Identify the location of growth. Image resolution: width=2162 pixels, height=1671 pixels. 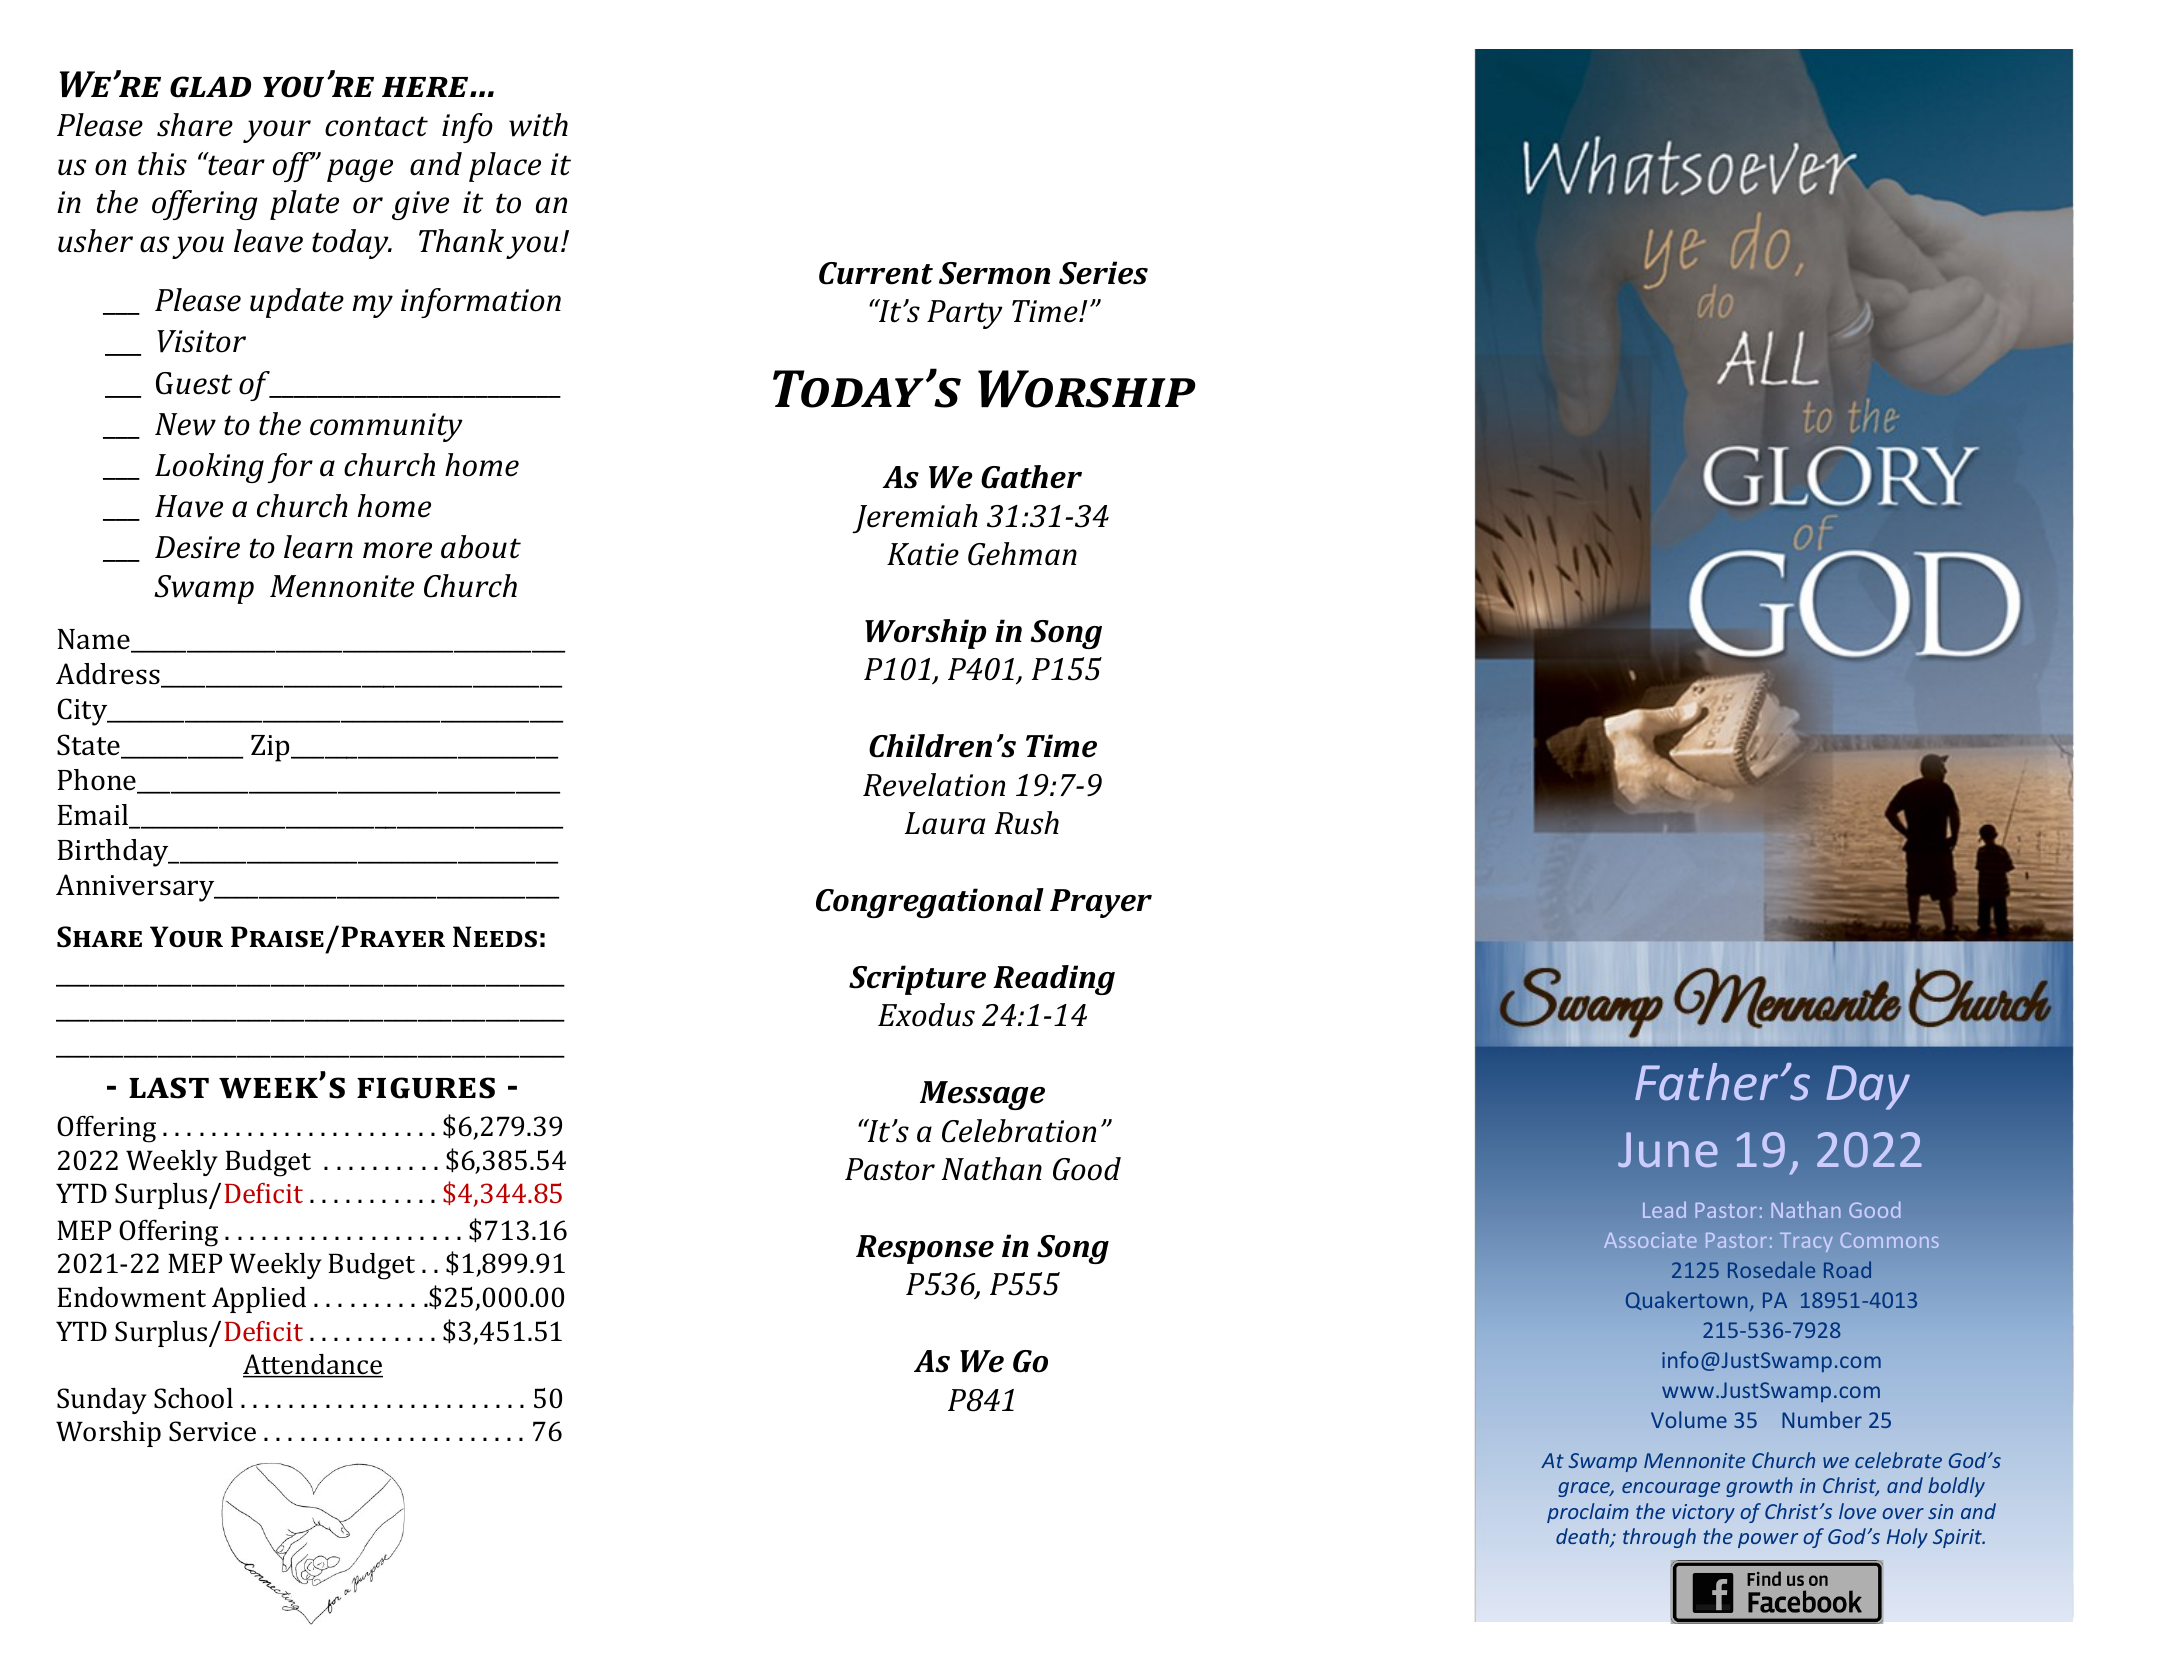
(1759, 1487).
